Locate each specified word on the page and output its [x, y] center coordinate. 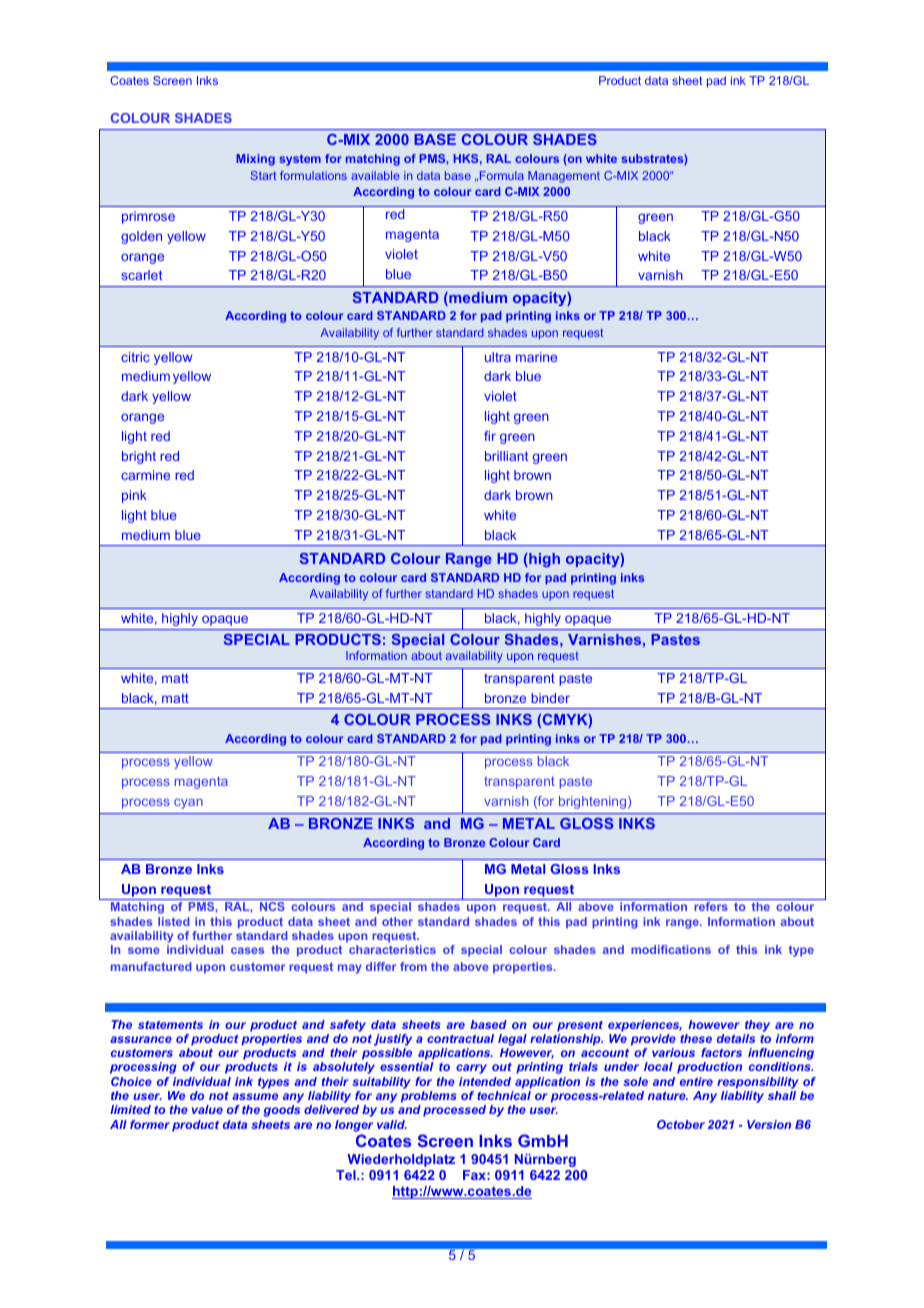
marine [536, 357]
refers [711, 906]
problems [429, 1097]
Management [564, 177]
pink [134, 496]
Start [263, 175]
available [375, 175]
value [207, 1109]
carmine [145, 475]
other [397, 921]
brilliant [506, 456]
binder [550, 698]
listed [173, 921]
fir [490, 436]
